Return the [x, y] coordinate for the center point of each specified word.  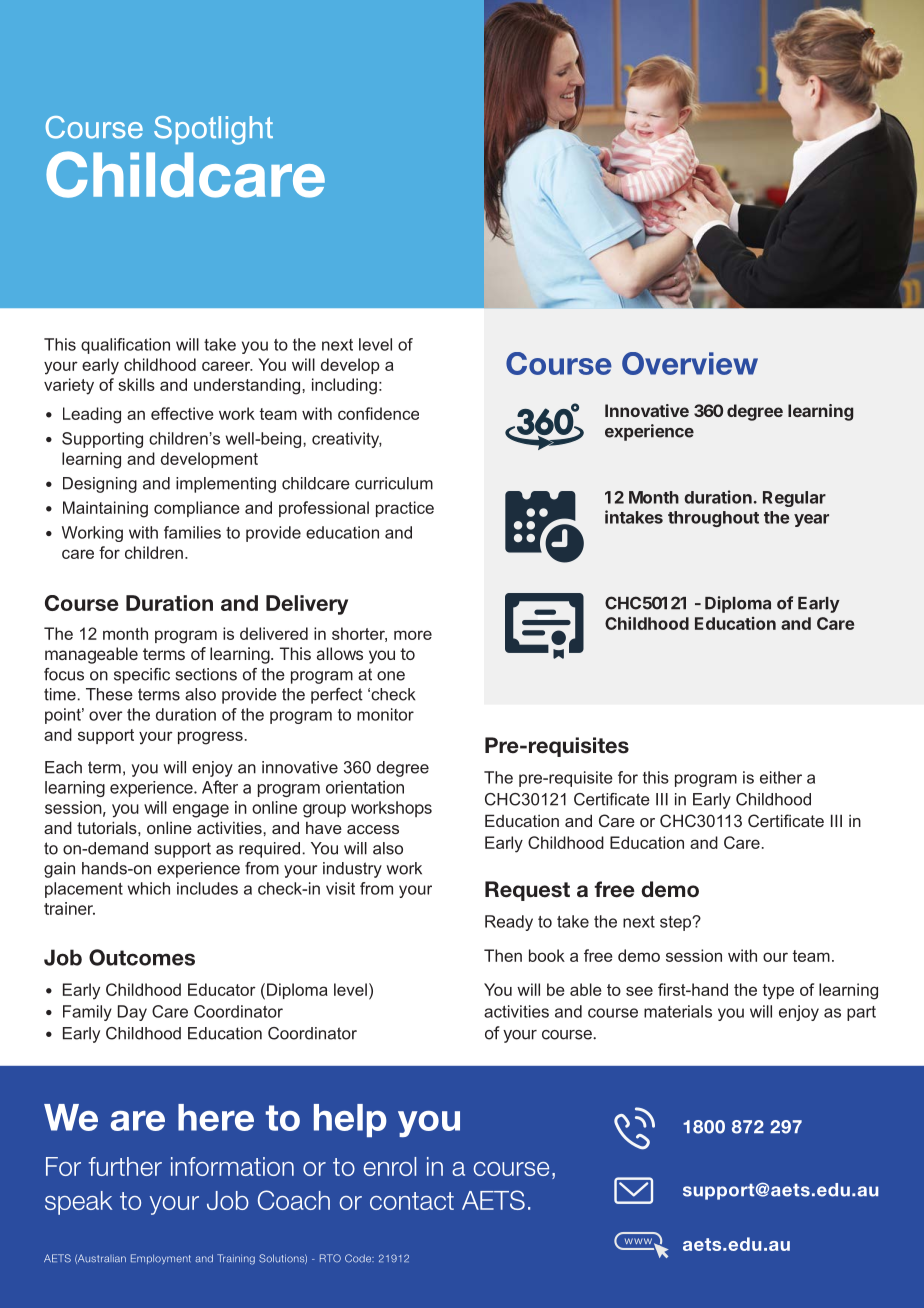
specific [142, 676]
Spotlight [213, 130]
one [391, 676]
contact [412, 1201]
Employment [161, 1259]
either [781, 777]
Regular [794, 499]
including [344, 386]
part [861, 1013]
